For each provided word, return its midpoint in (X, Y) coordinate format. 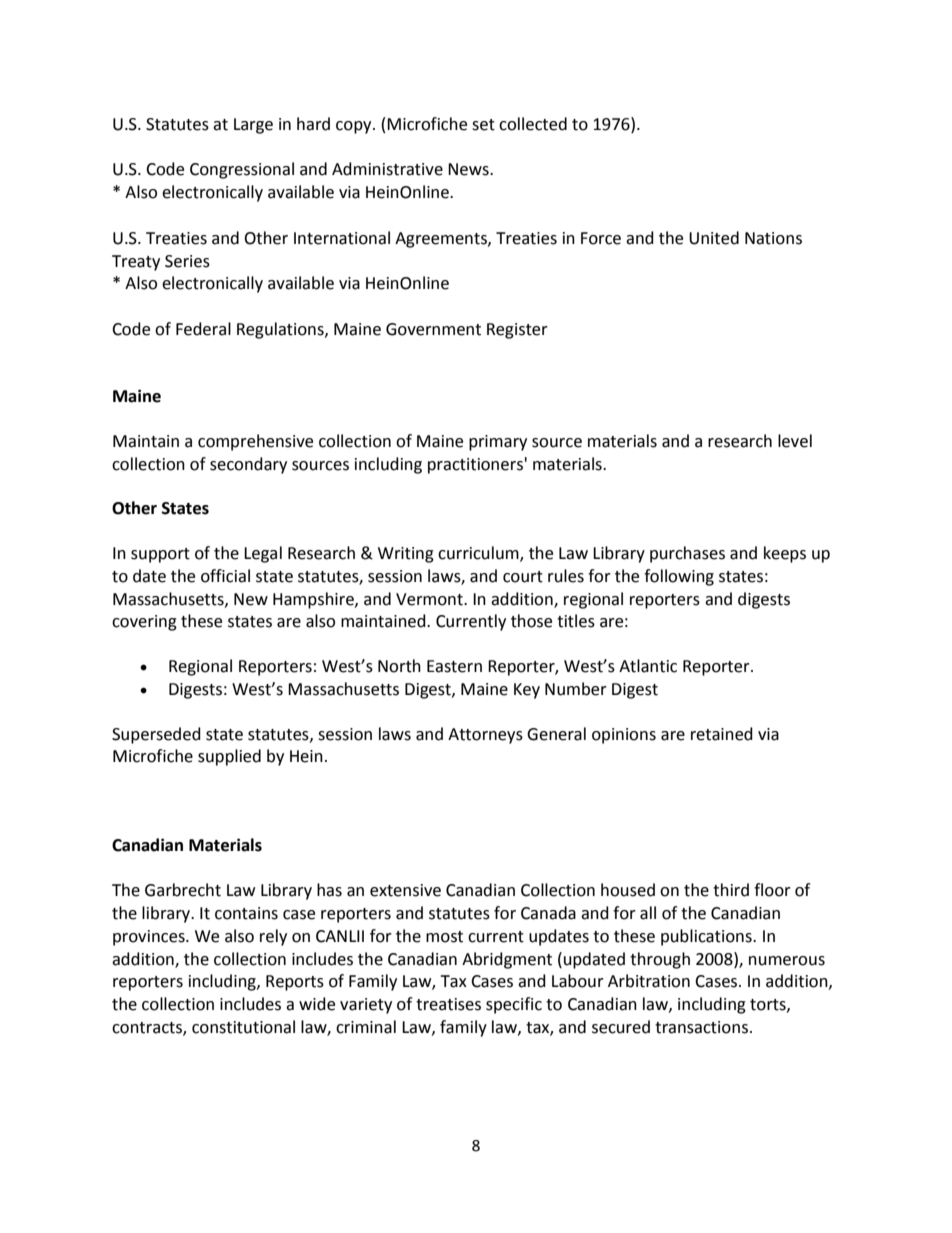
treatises (448, 1004)
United (714, 238)
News (469, 169)
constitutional (243, 1027)
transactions (701, 1027)
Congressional (242, 170)
